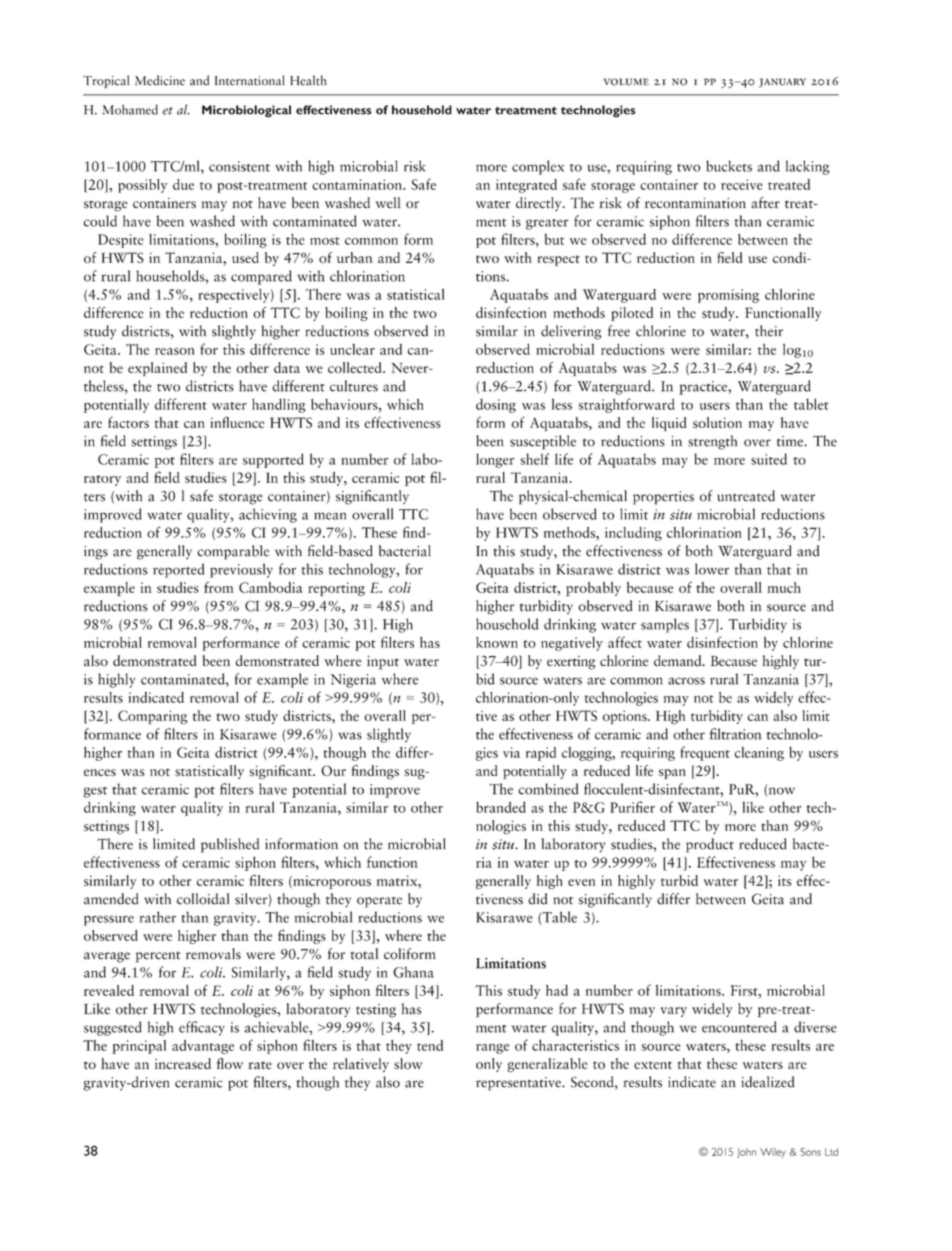 The height and width of the page is (1251, 952). What do you see at coordinates (408, 1064) in the page?
I see `slow` at bounding box center [408, 1064].
